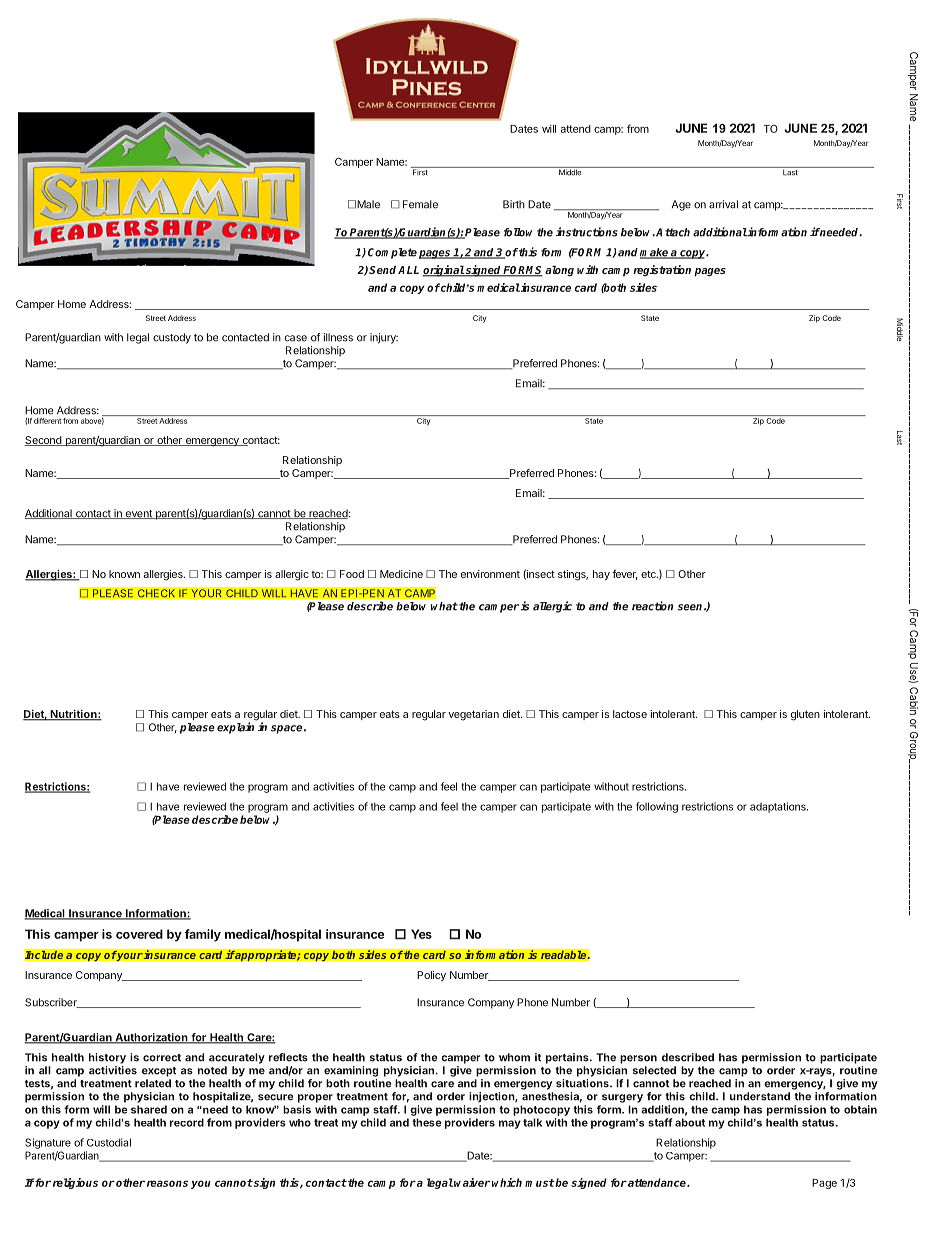 The height and width of the screenshot is (1233, 952). What do you see at coordinates (723, 204) in the screenshot?
I see `arrival` at bounding box center [723, 204].
